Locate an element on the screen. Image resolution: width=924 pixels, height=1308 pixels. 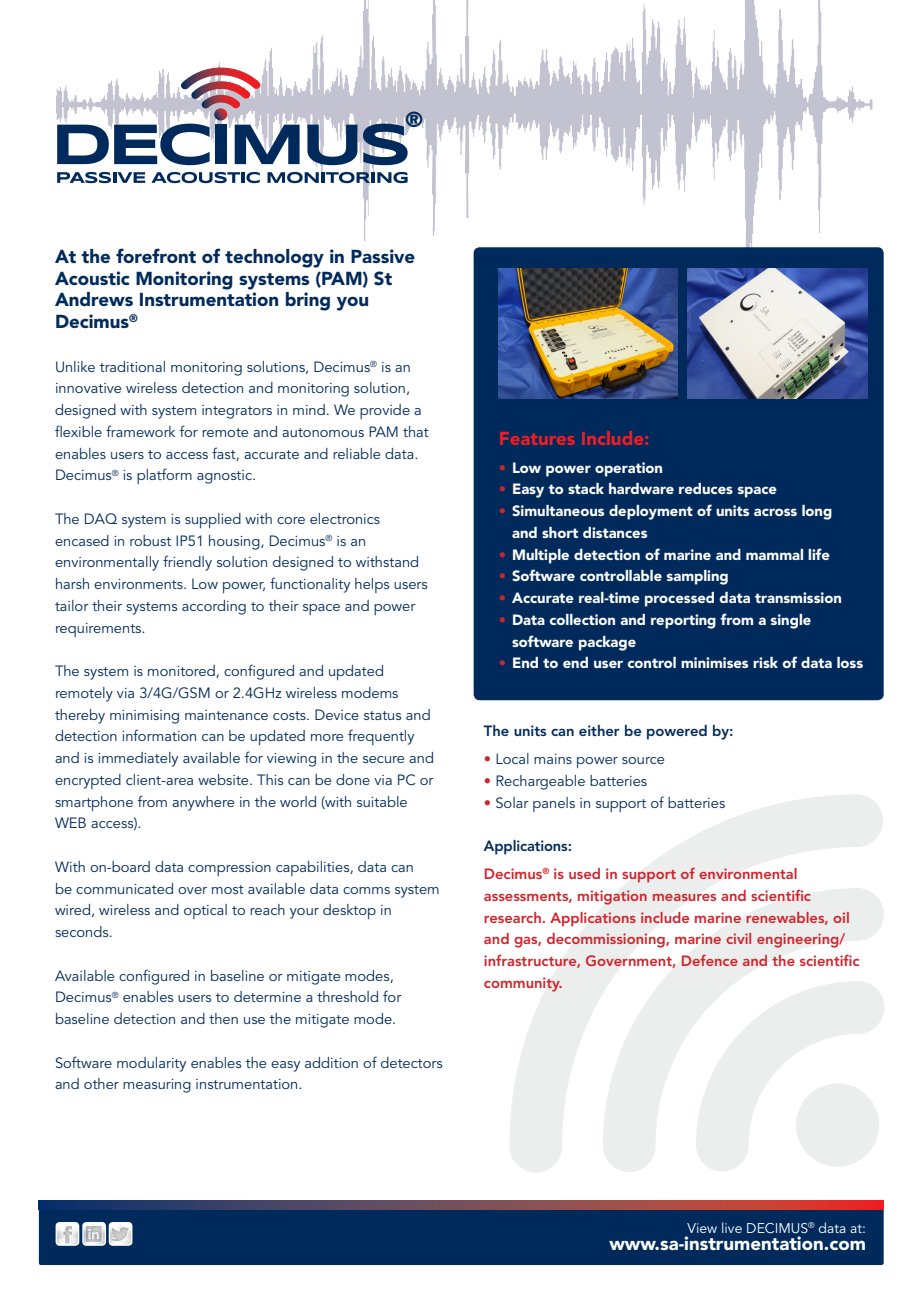
detectors is located at coordinates (411, 1062).
